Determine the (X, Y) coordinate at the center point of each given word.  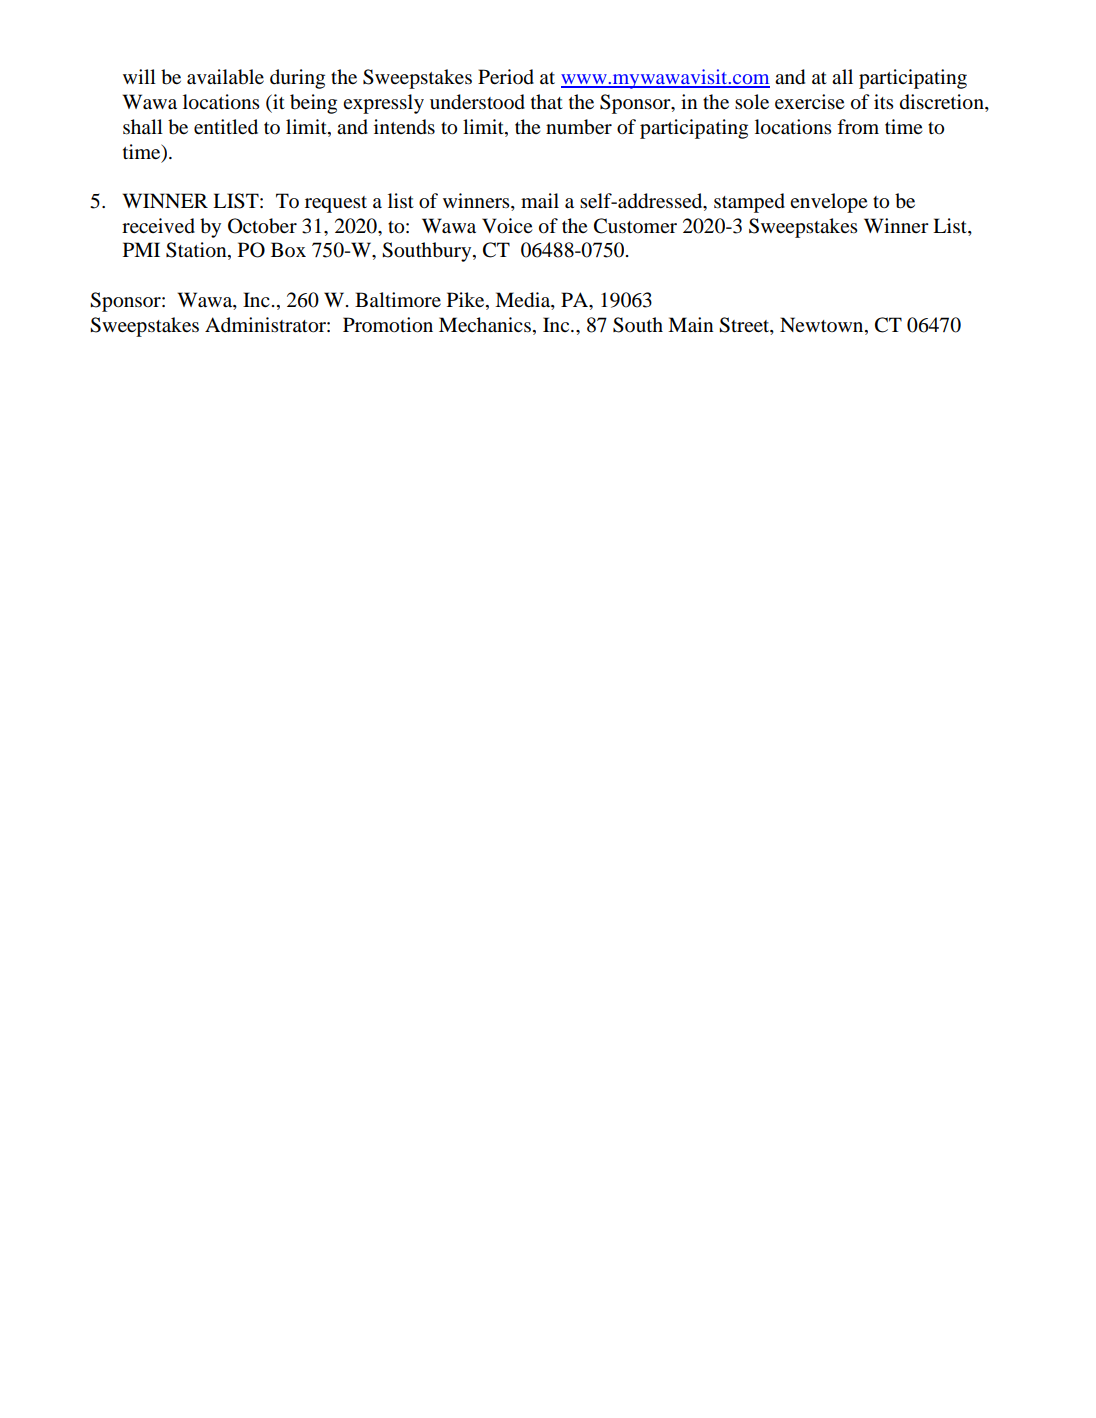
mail (540, 200)
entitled (226, 127)
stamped (749, 203)
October (262, 226)
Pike (467, 301)
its (884, 101)
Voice (507, 226)
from (858, 126)
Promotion (388, 325)
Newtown (823, 324)
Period (506, 77)
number (579, 127)
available (225, 77)
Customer (635, 226)
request (336, 204)
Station (197, 251)
